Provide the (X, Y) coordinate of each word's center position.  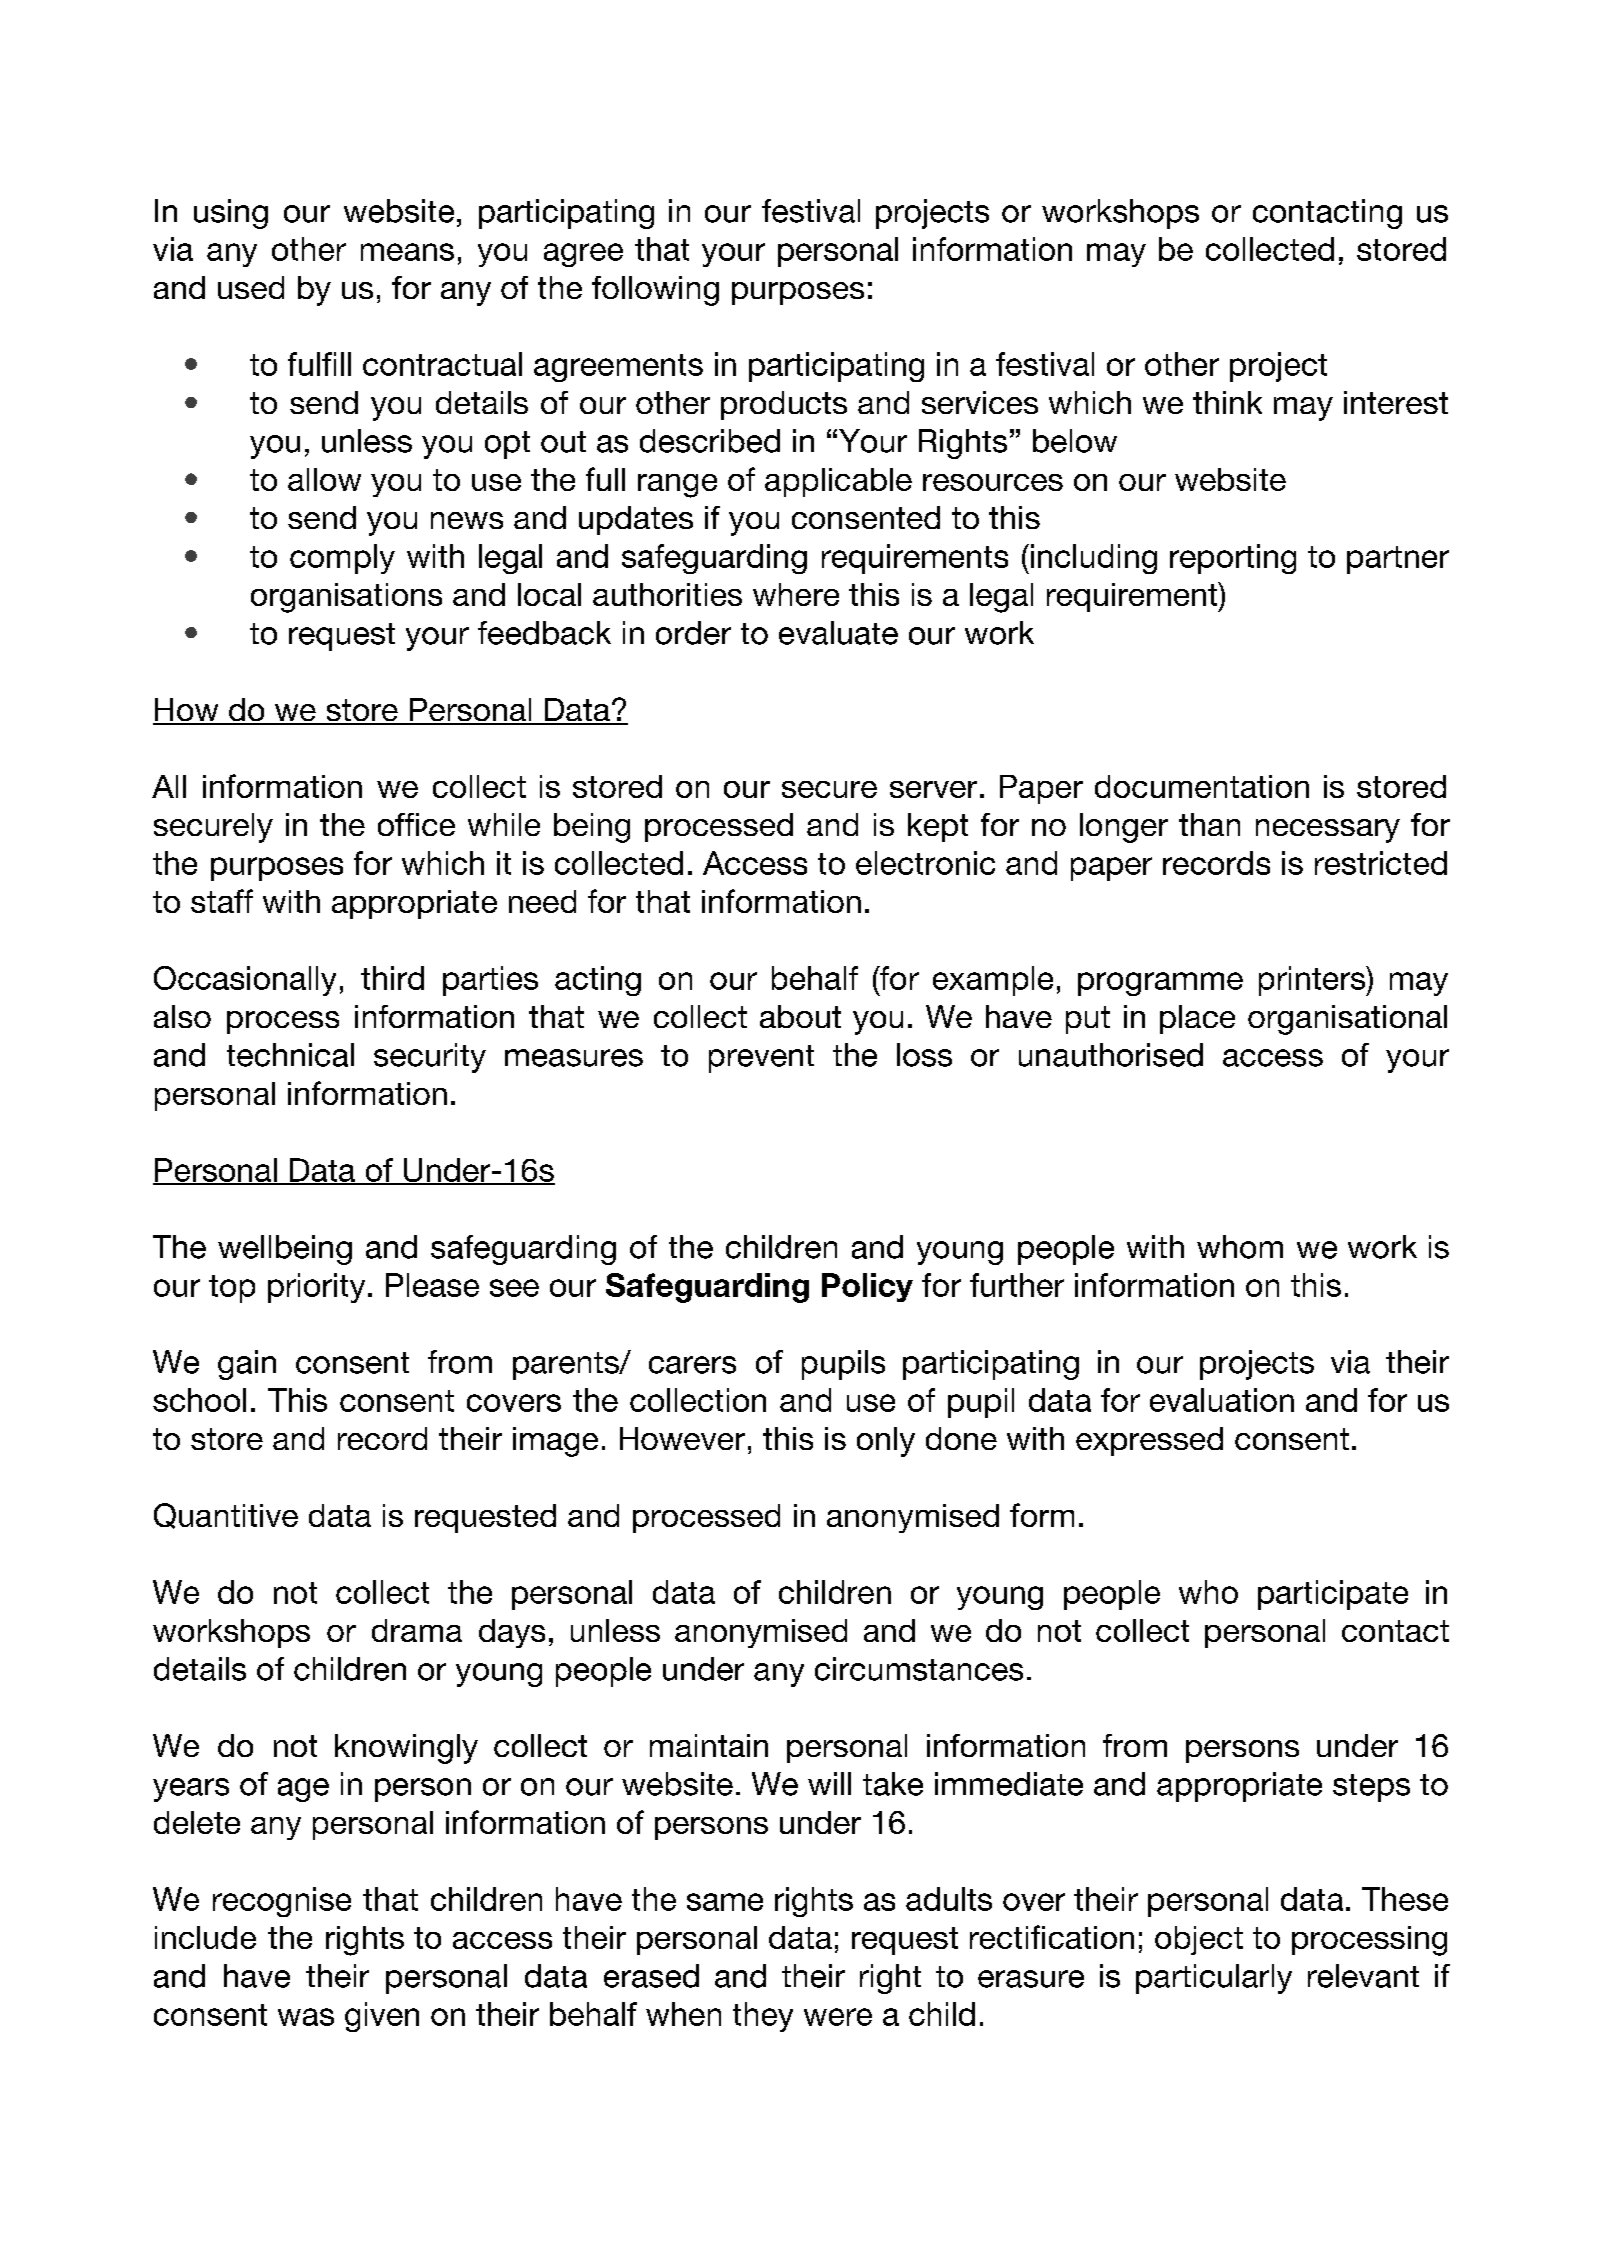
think (1227, 402)
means (407, 252)
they (763, 2017)
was (306, 2017)
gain (247, 1365)
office (416, 824)
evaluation (1222, 1400)
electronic (925, 863)
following (655, 291)
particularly (1214, 1979)
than (1209, 824)
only (886, 1442)
